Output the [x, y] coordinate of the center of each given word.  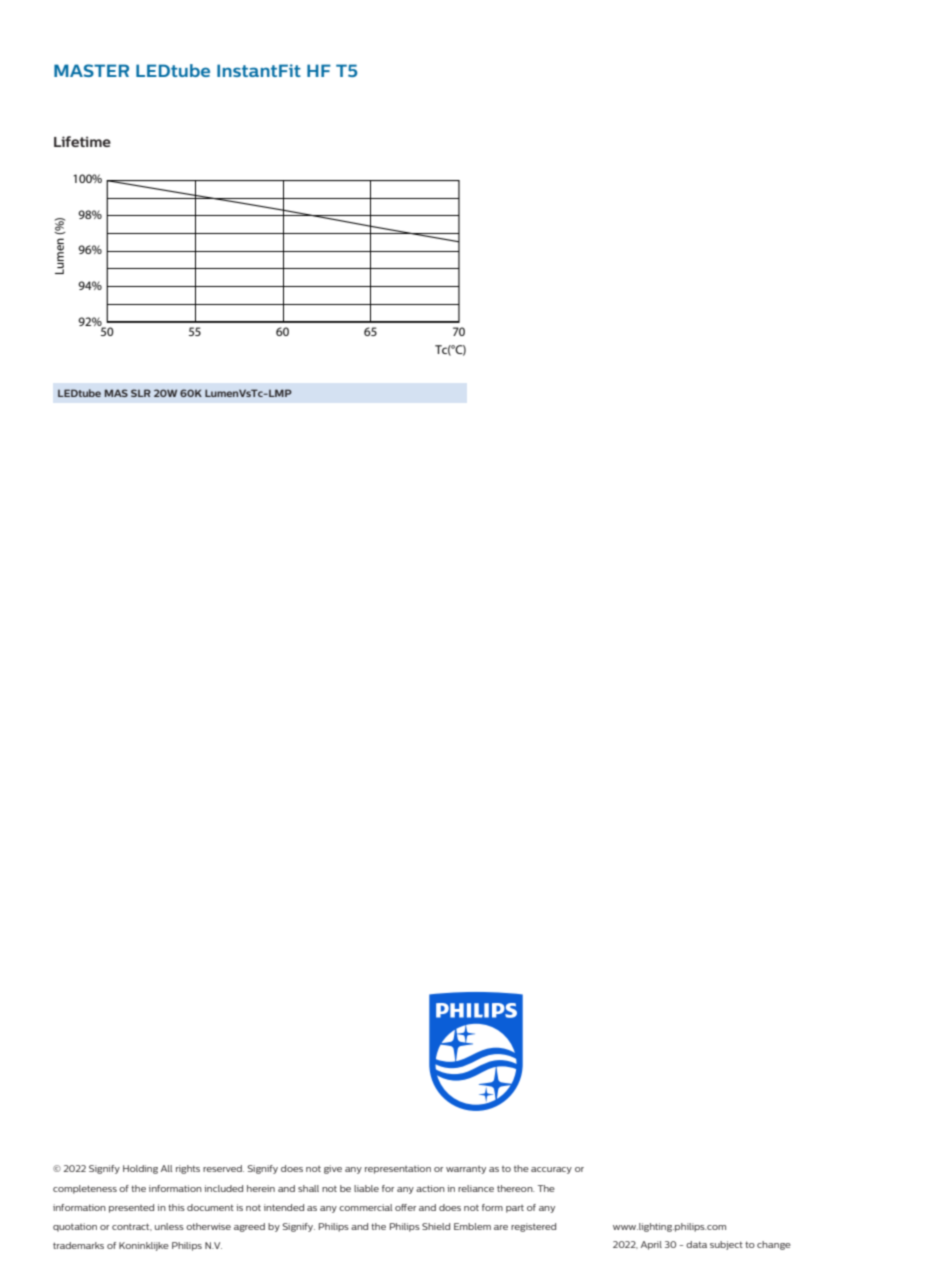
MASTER [91, 70]
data [696, 1244]
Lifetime [82, 141]
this [176, 1207]
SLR [141, 393]
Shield [436, 1226]
